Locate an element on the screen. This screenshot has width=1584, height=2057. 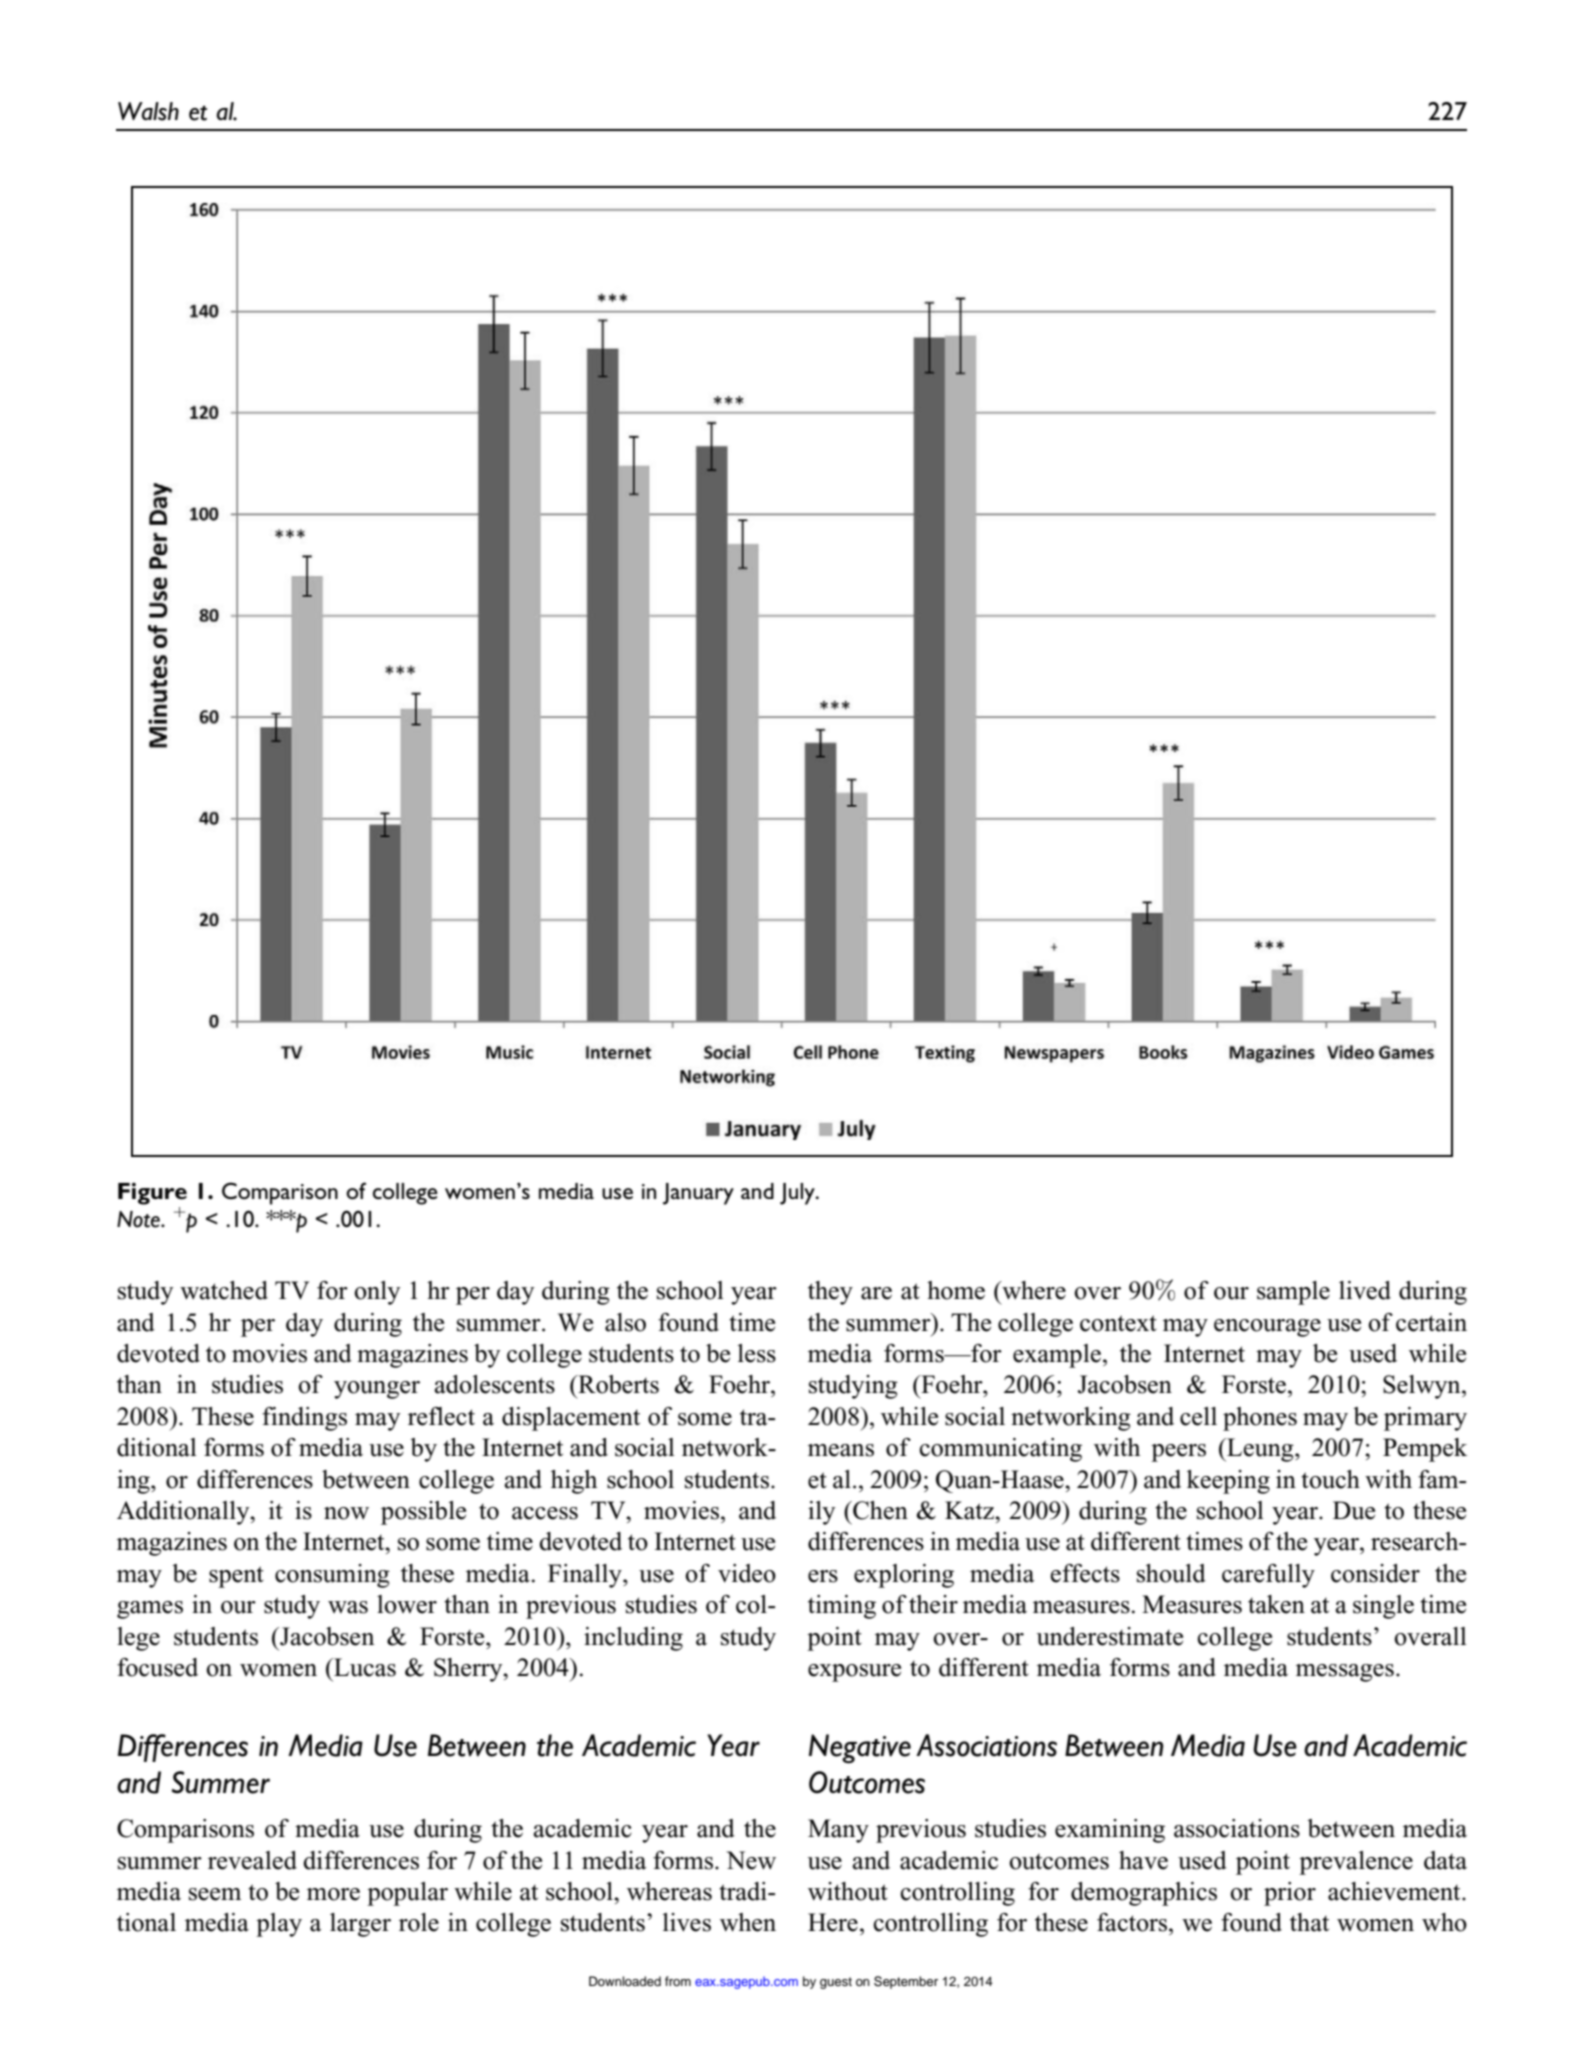
July is located at coordinates (798, 1194).
